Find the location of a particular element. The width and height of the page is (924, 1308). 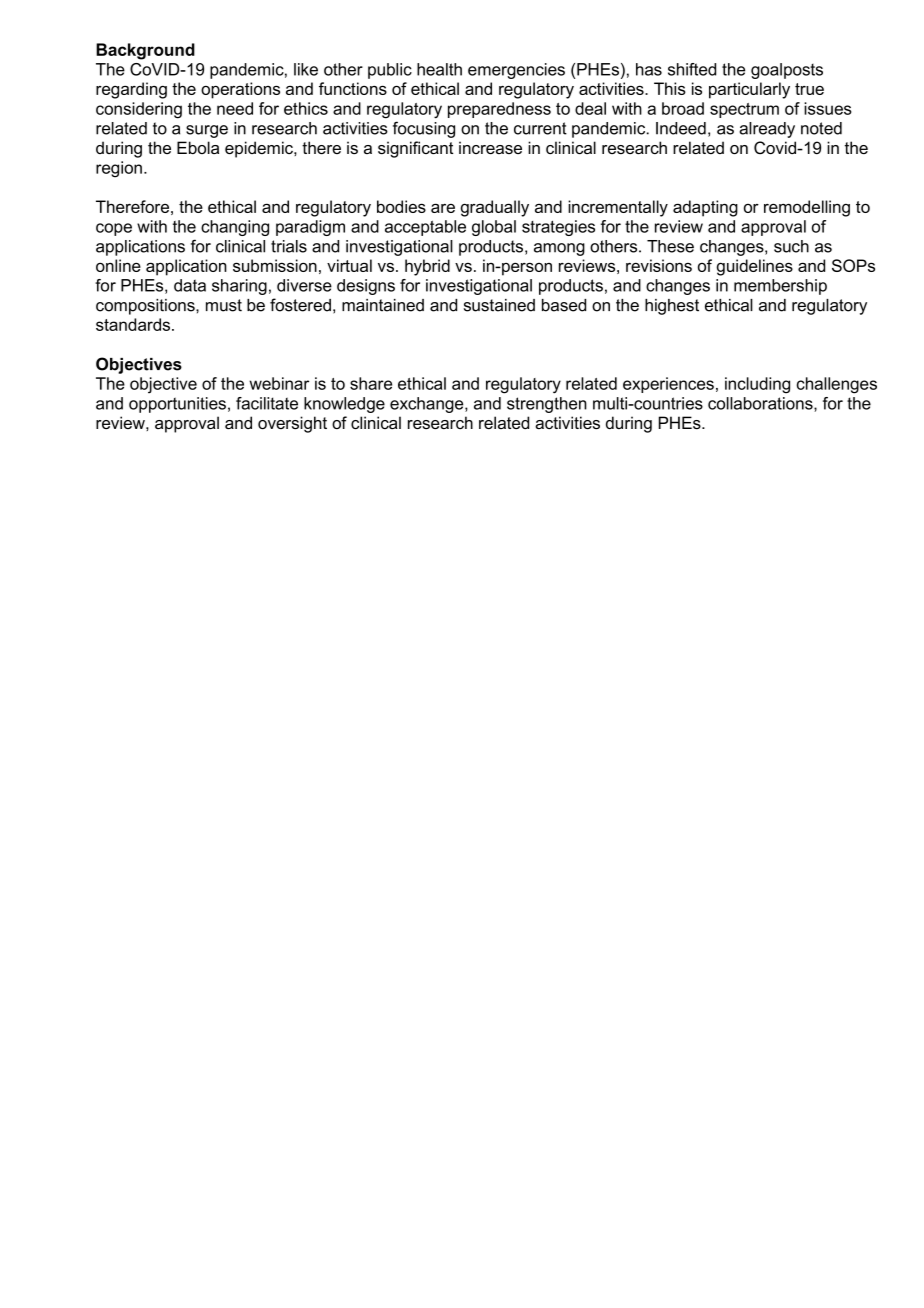

goalposts is located at coordinates (787, 71).
